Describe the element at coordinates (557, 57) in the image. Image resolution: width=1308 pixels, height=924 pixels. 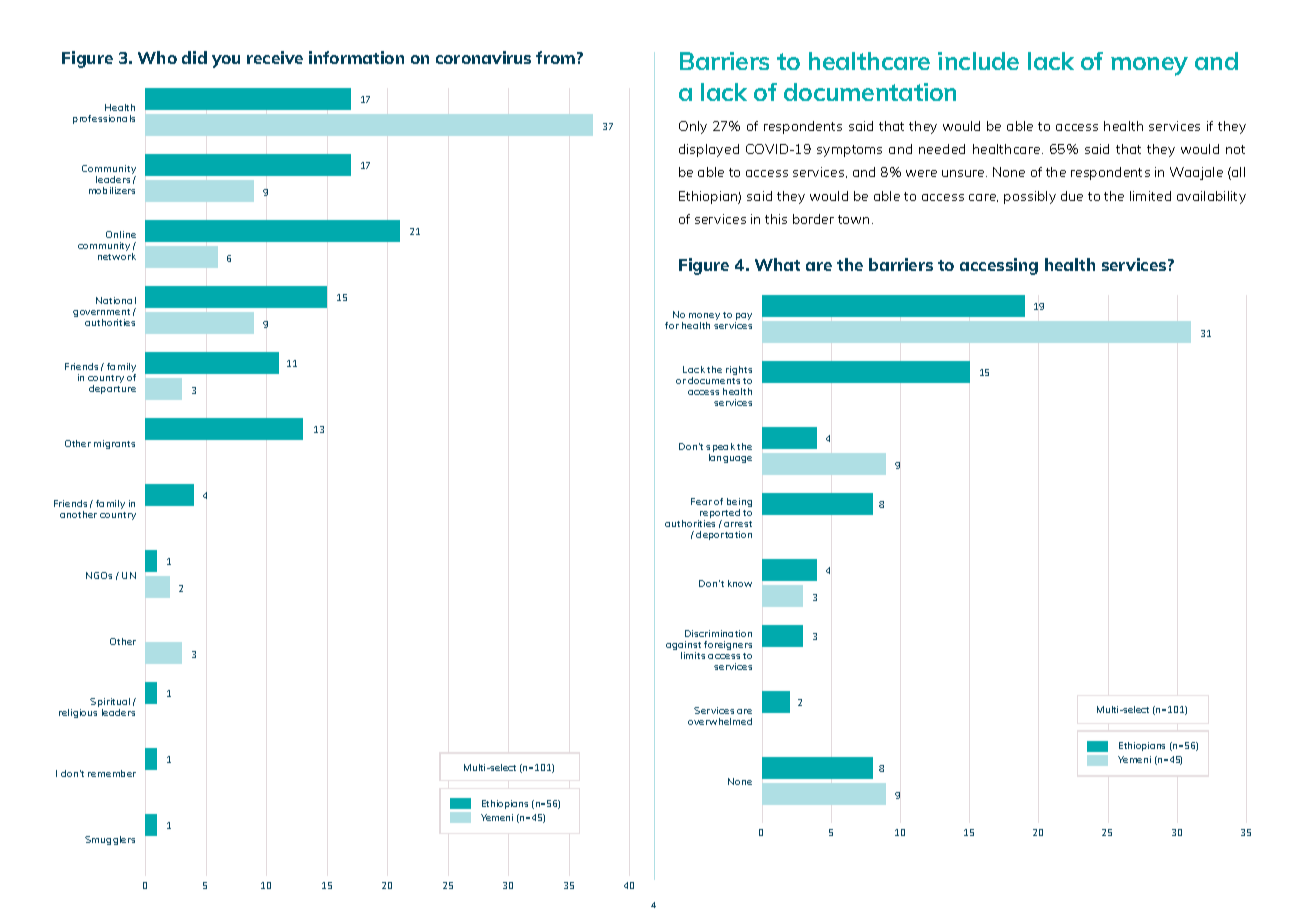
I see `from` at that location.
